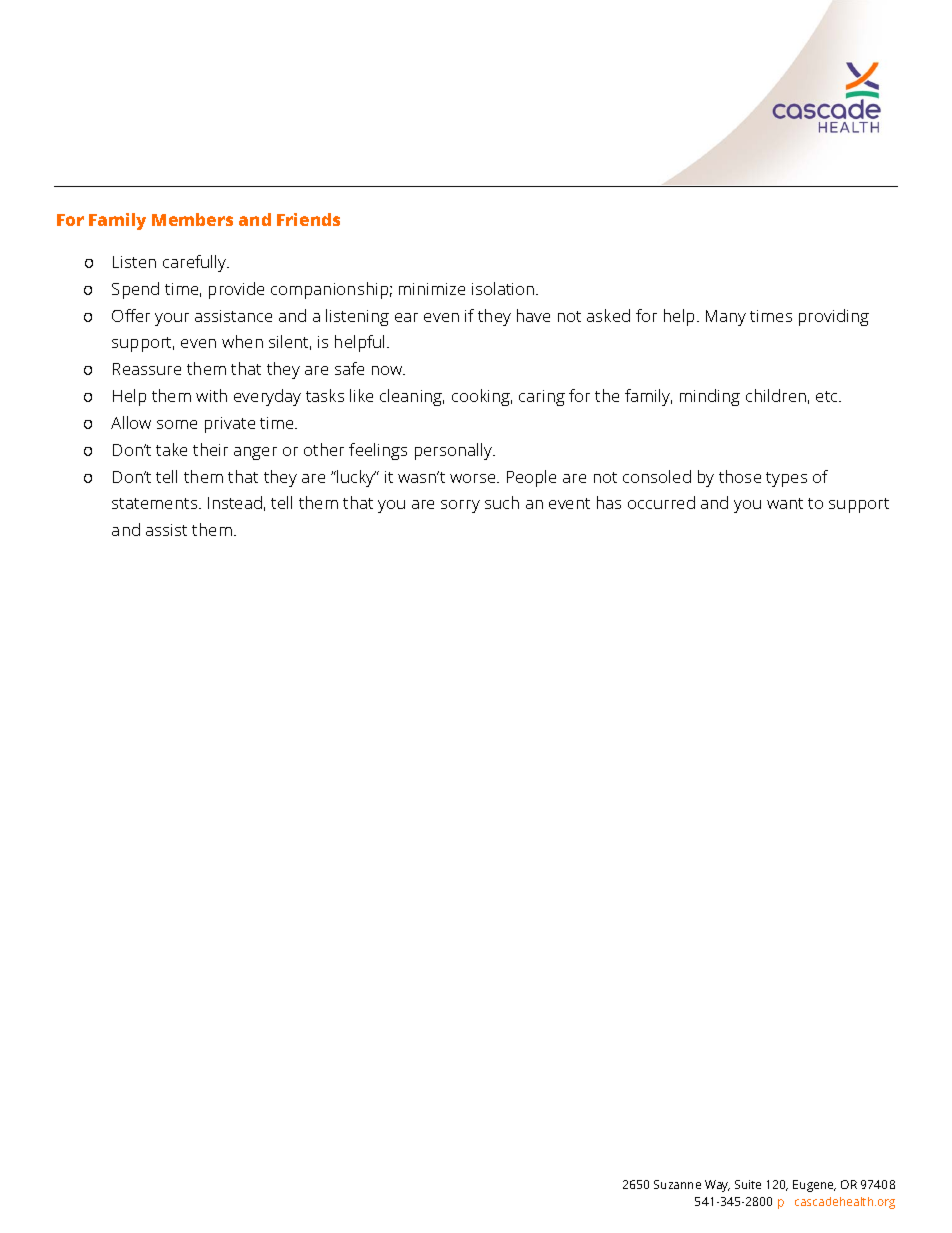 This image has height=1233, width=952. Describe the element at coordinates (196, 263) in the image. I see `carefully` at that location.
